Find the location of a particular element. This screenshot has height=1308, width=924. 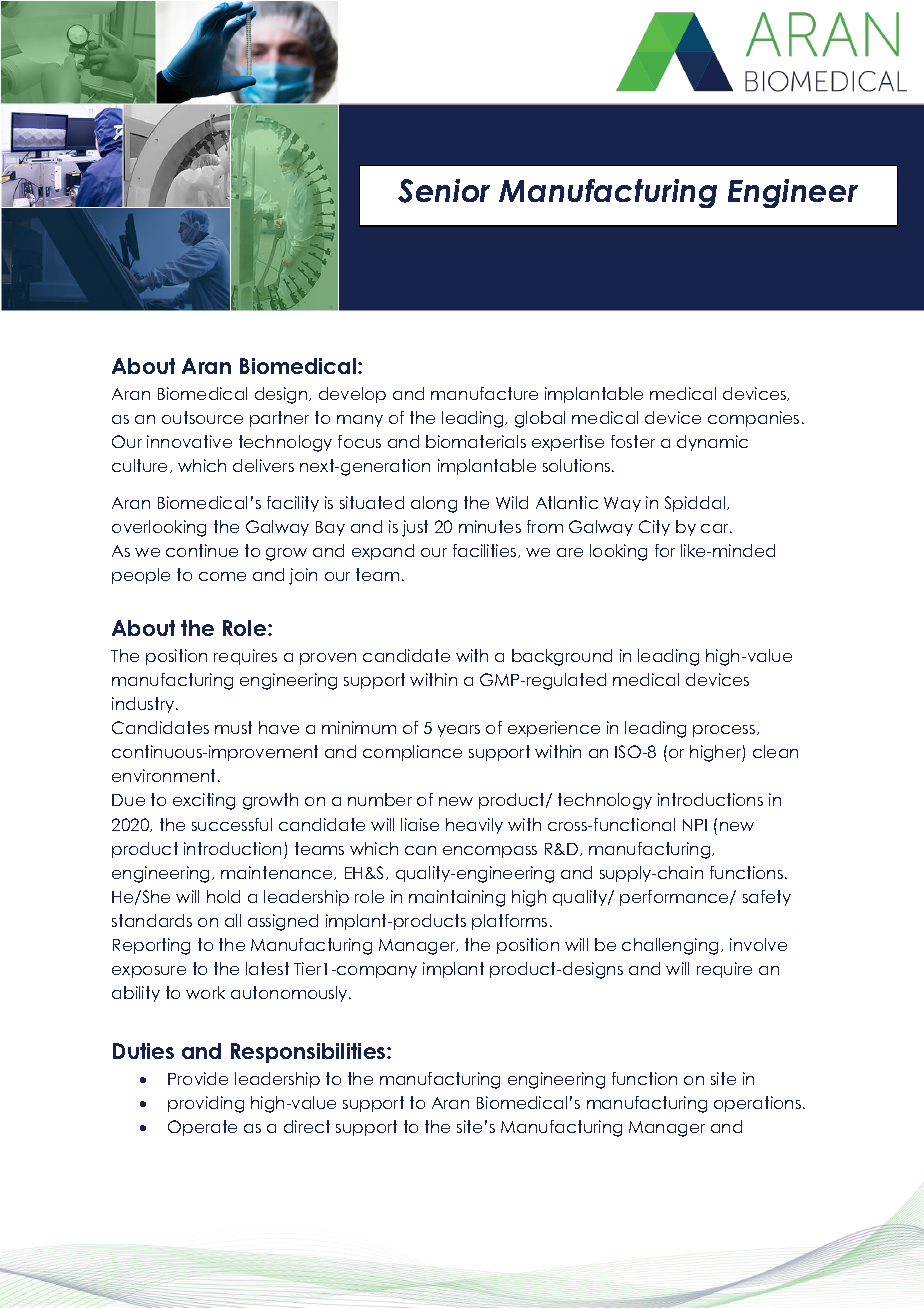

process is located at coordinates (725, 731).
